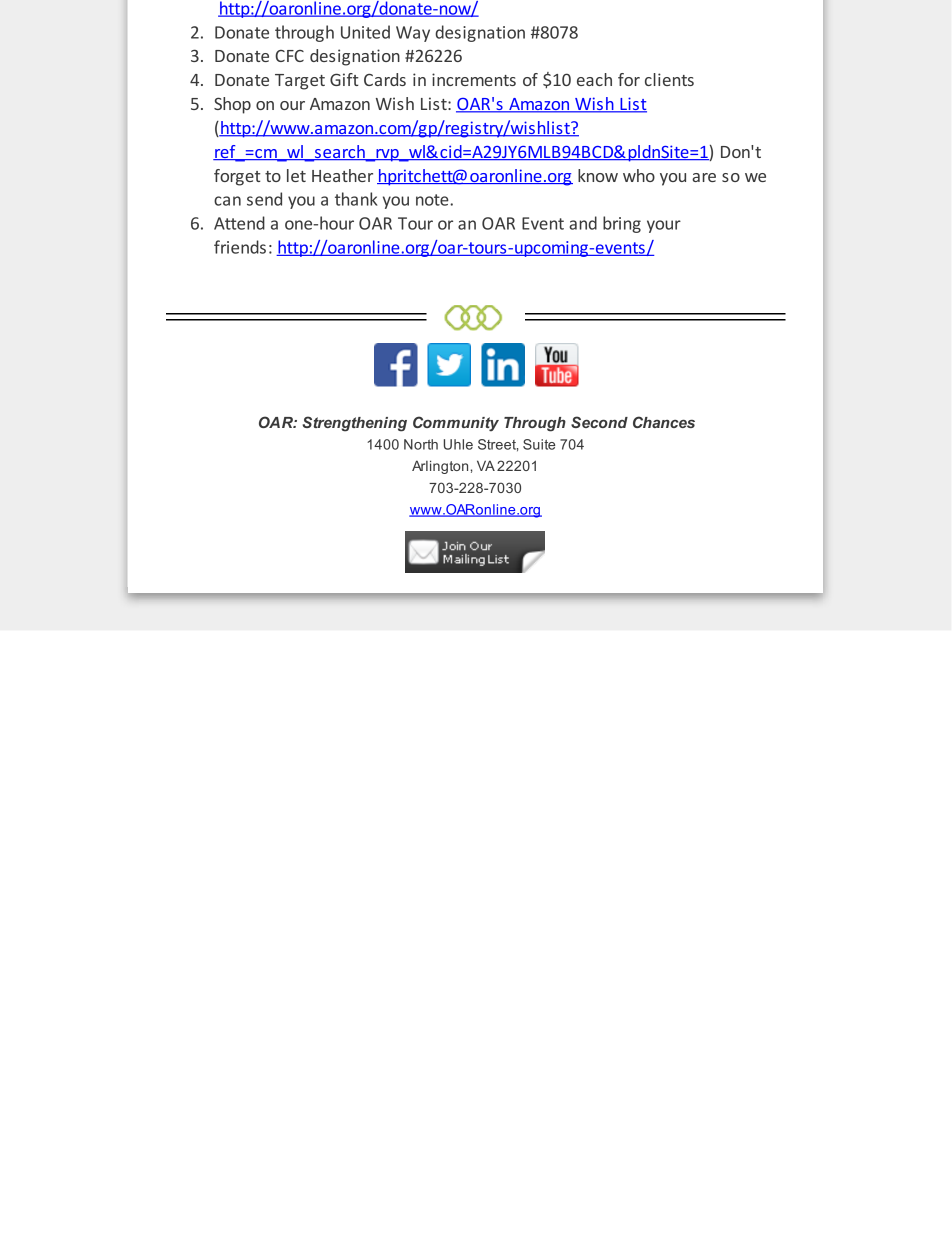 The image size is (952, 1233). What do you see at coordinates (664, 422) in the image?
I see `Chances` at bounding box center [664, 422].
